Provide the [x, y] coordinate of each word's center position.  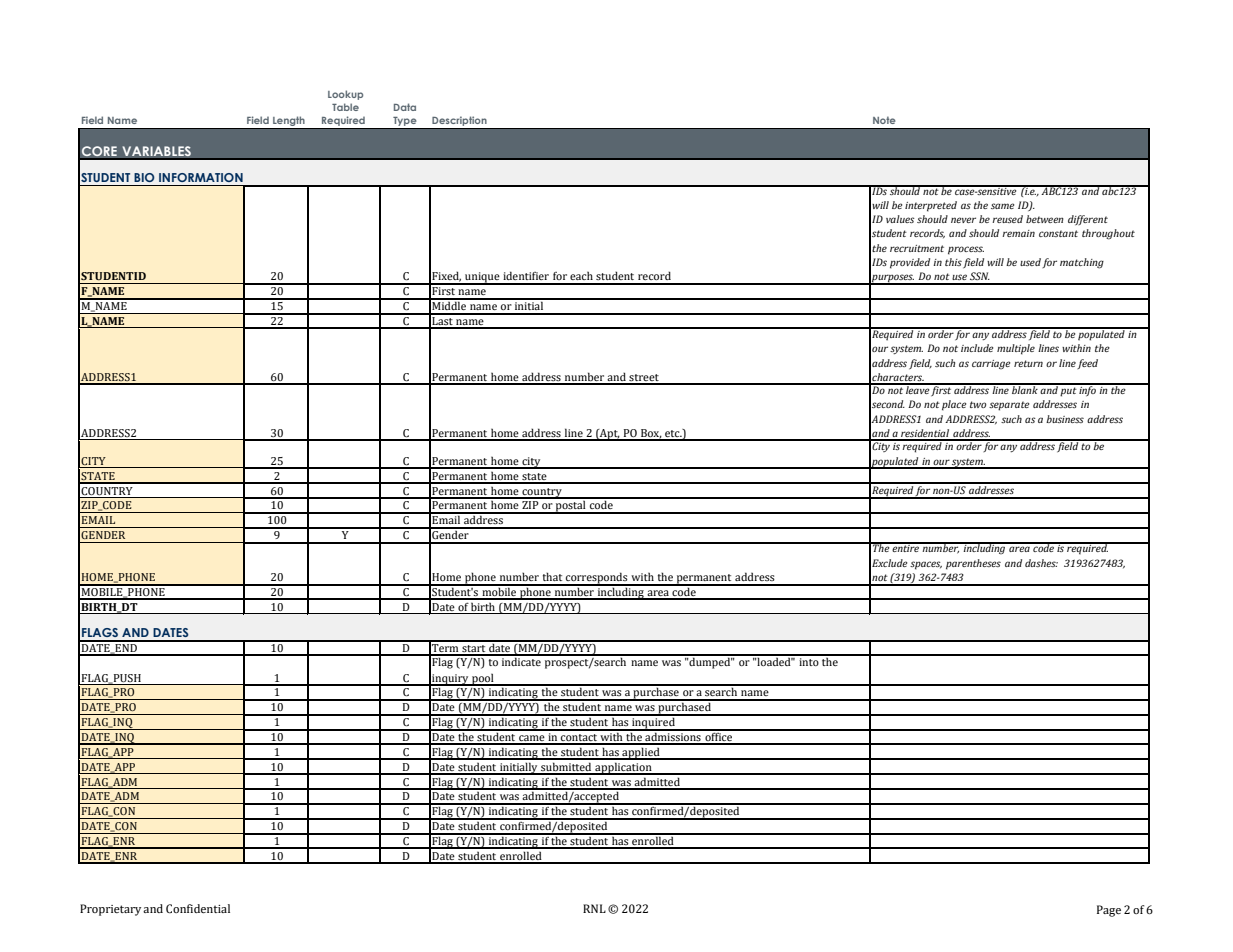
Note [884, 120]
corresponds [597, 579]
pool [483, 679]
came [532, 739]
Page [1109, 911]
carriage [991, 365]
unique [482, 278]
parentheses [973, 564]
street [644, 379]
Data [405, 107]
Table [345, 107]
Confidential [198, 908]
